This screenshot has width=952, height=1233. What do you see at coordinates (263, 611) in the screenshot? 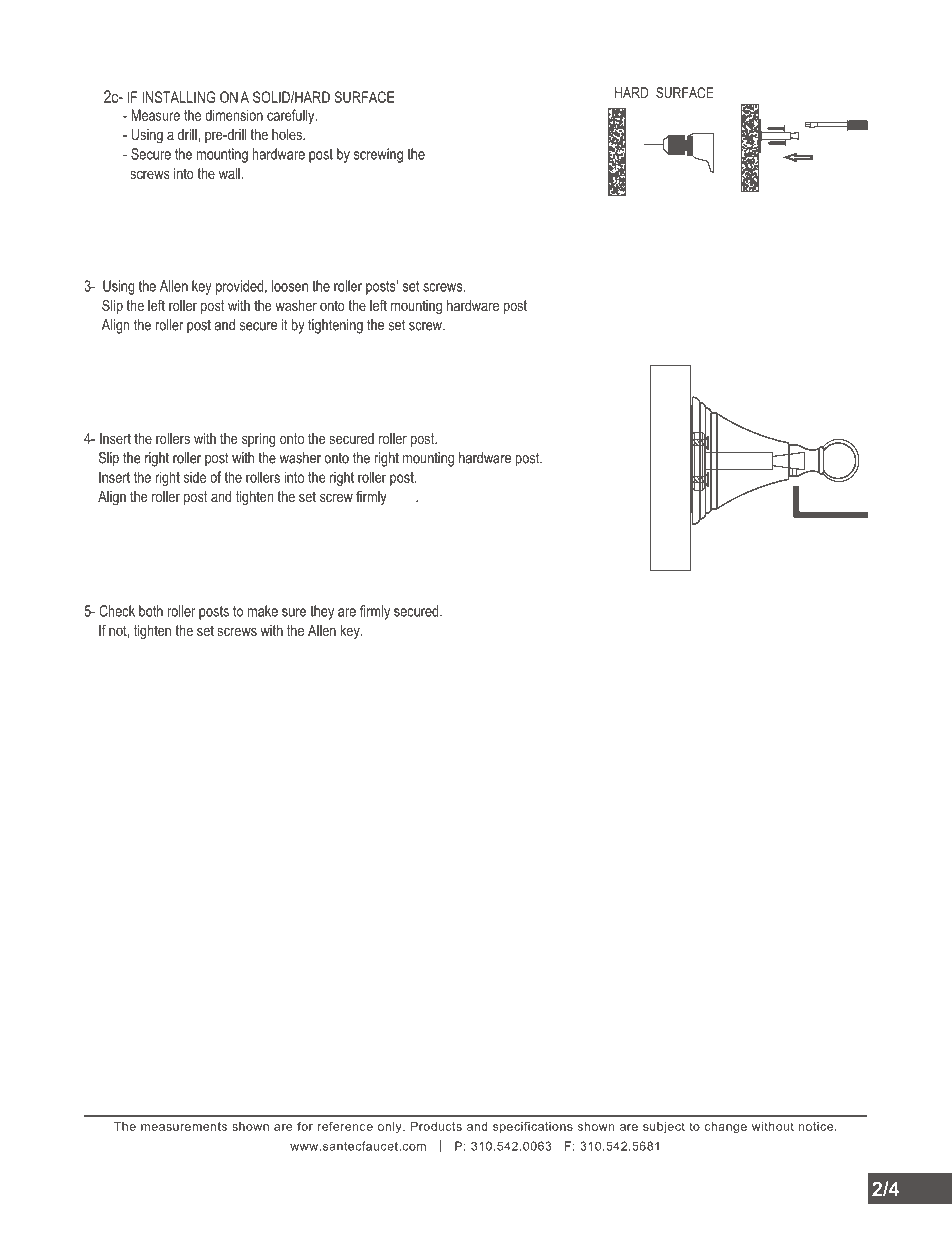
I see `make` at bounding box center [263, 611].
